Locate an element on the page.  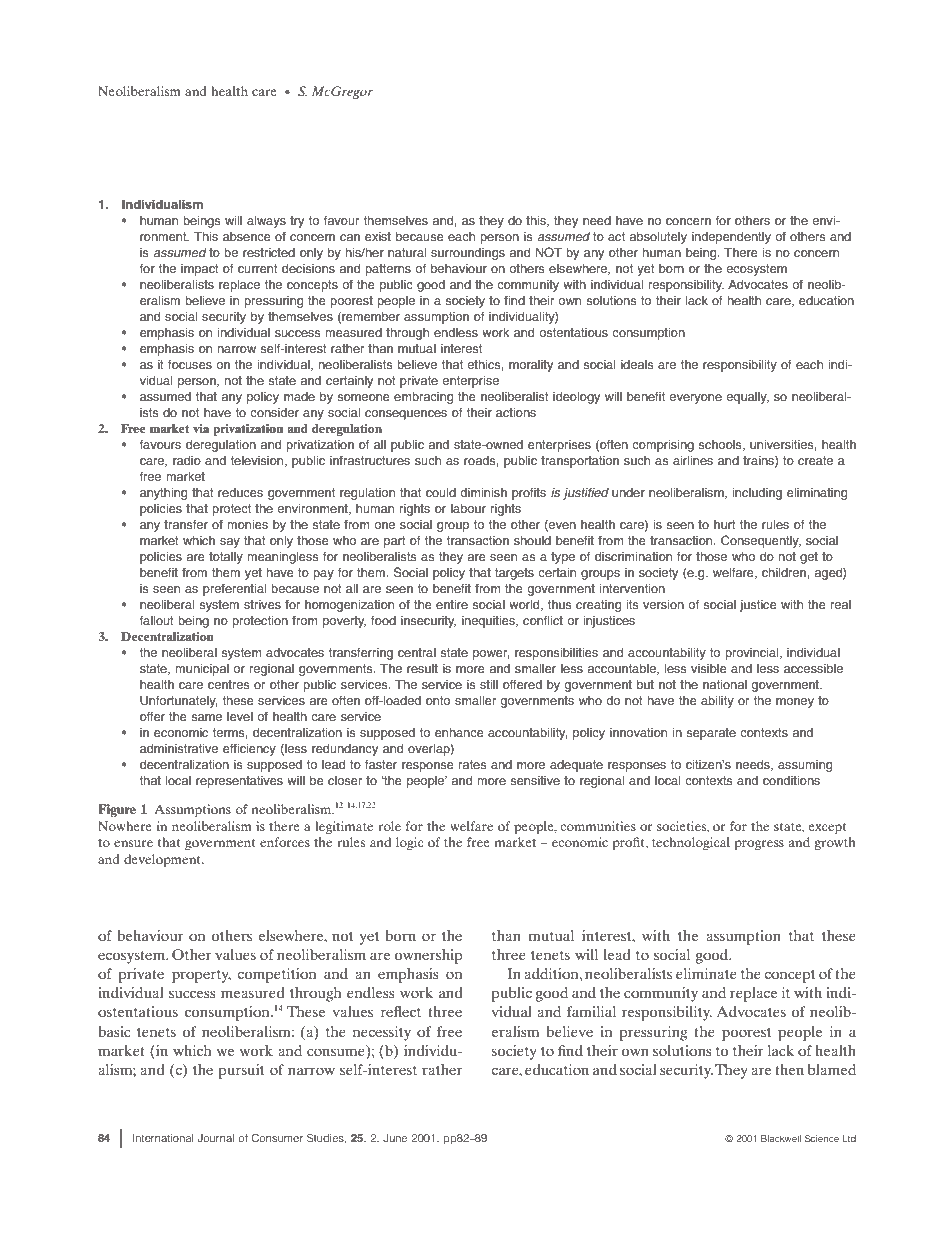
June is located at coordinates (395, 1138).
